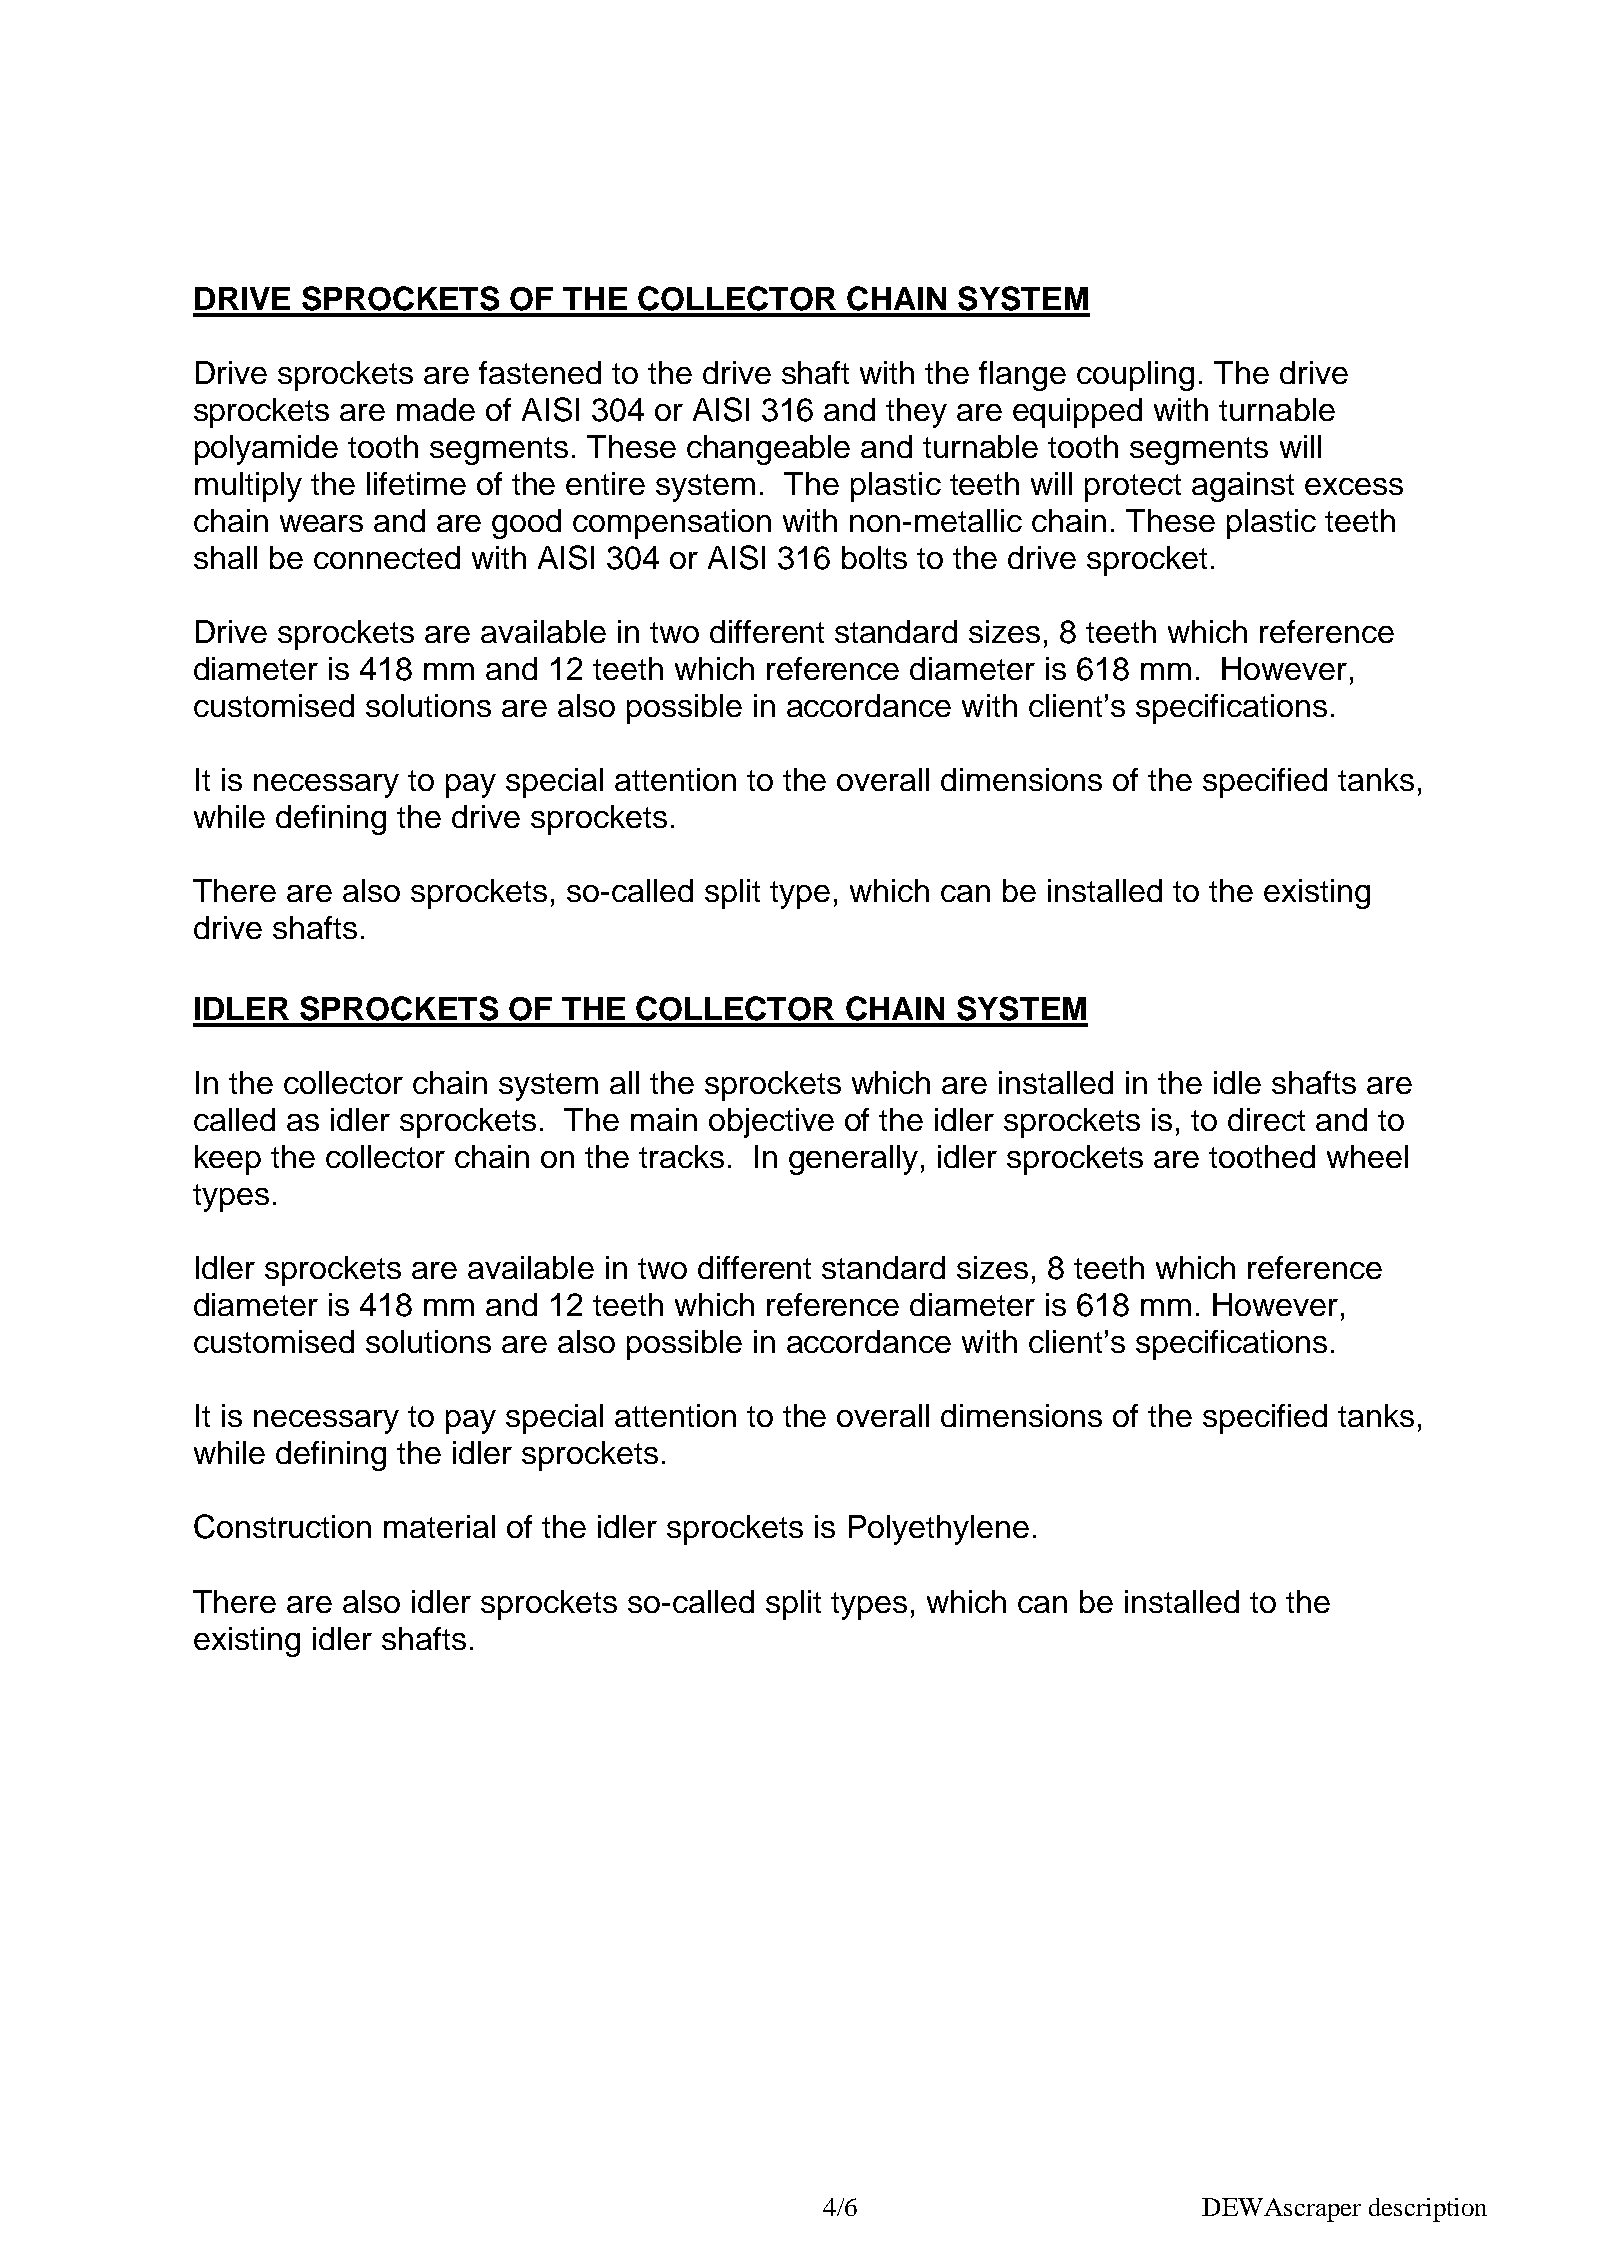 This screenshot has height=2261, width=1598. Describe the element at coordinates (439, 1526) in the screenshot. I see `material` at that location.
